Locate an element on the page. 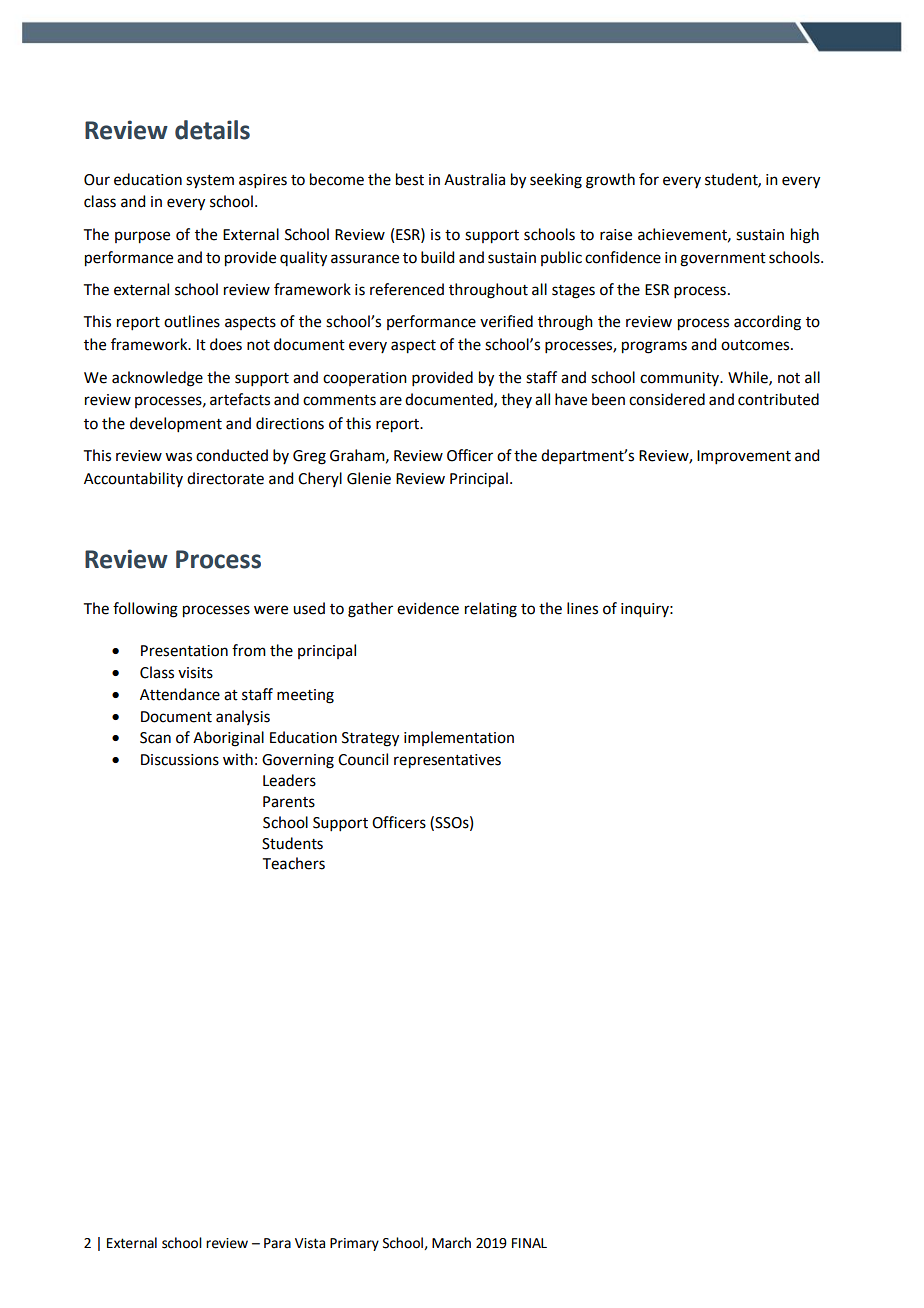  growth is located at coordinates (610, 181).
